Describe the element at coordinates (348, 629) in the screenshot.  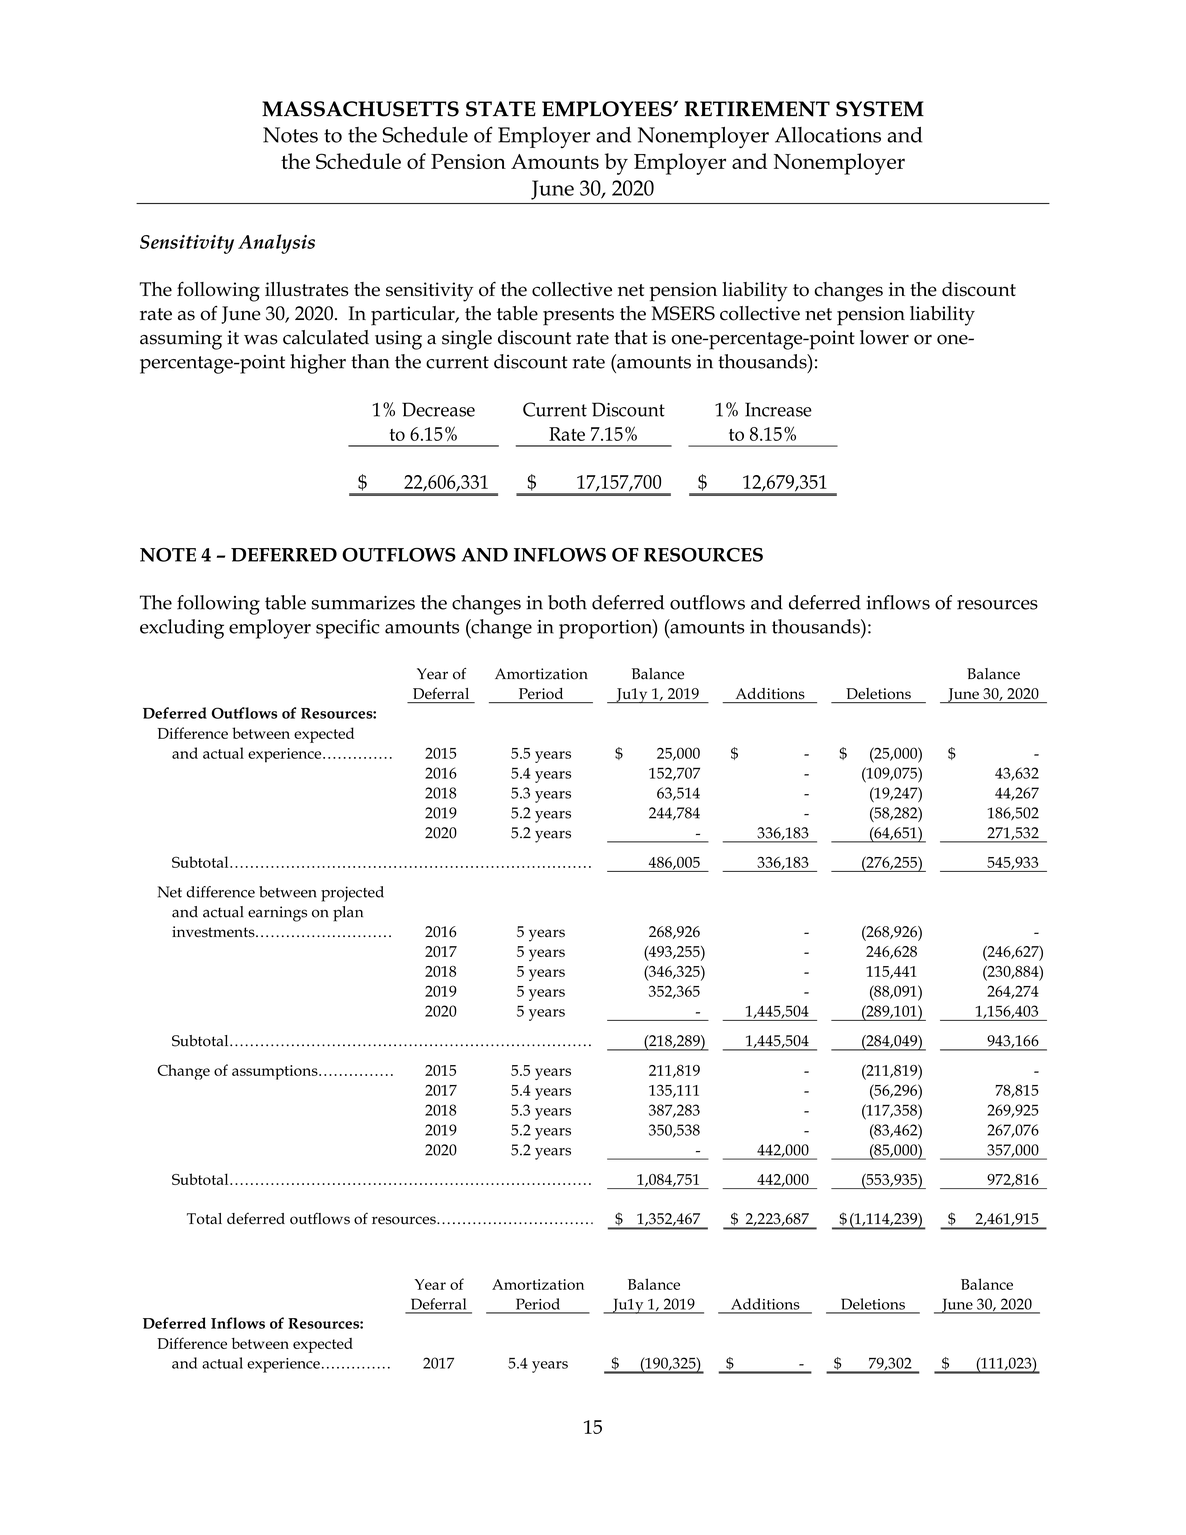
I see `specific` at that location.
